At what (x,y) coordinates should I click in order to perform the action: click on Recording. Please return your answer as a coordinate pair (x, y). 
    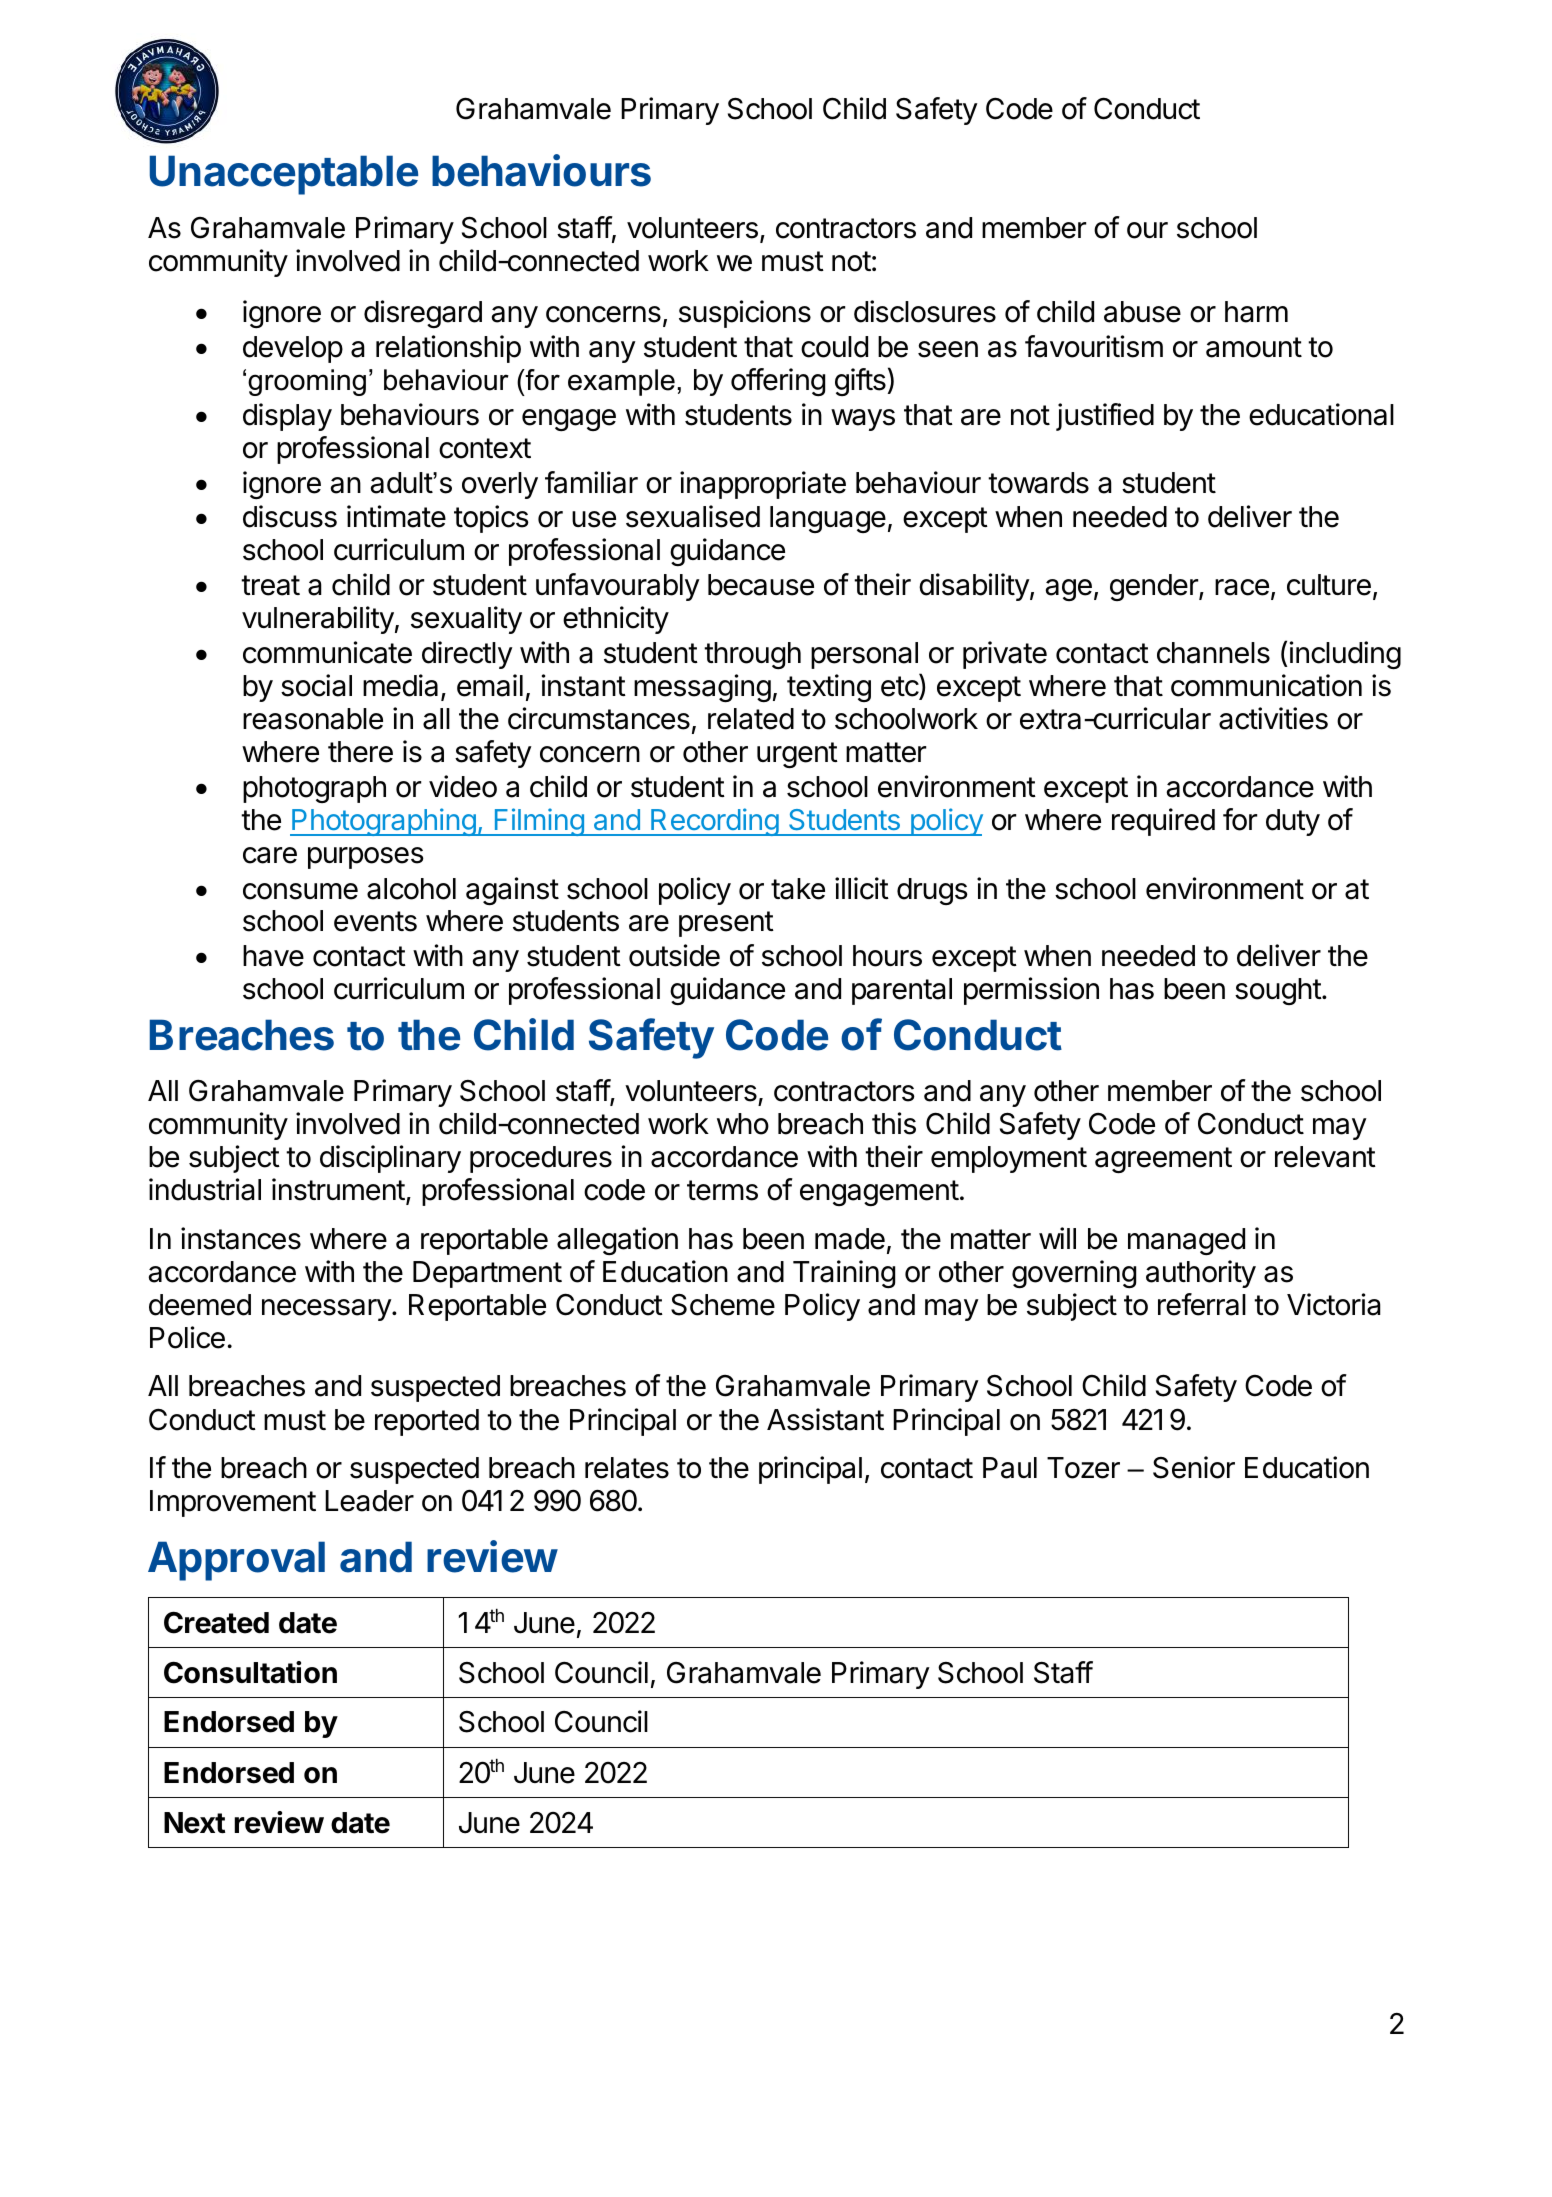
    Looking at the image, I should click on (714, 822).
